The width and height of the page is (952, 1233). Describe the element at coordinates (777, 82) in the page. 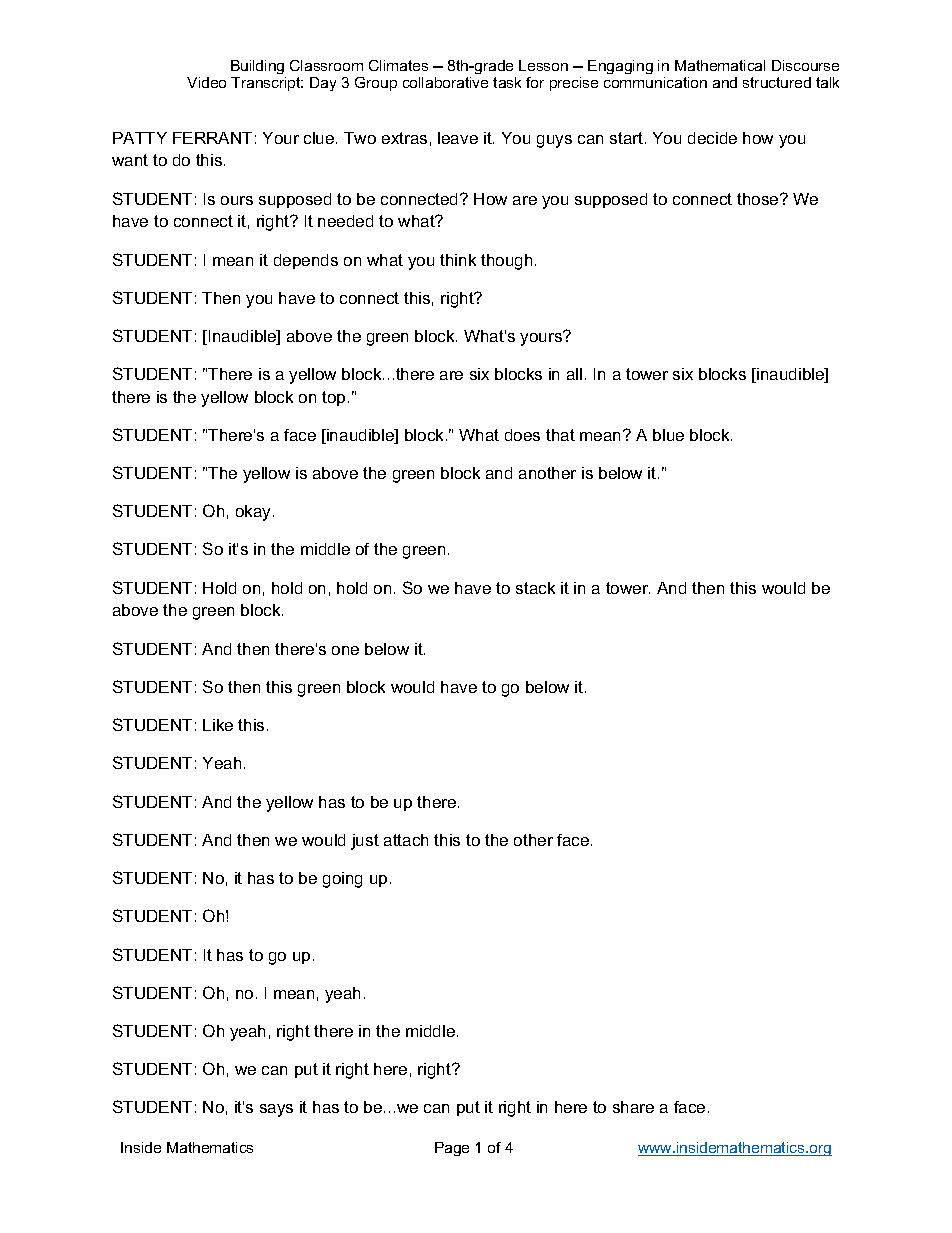

I see `structured` at that location.
